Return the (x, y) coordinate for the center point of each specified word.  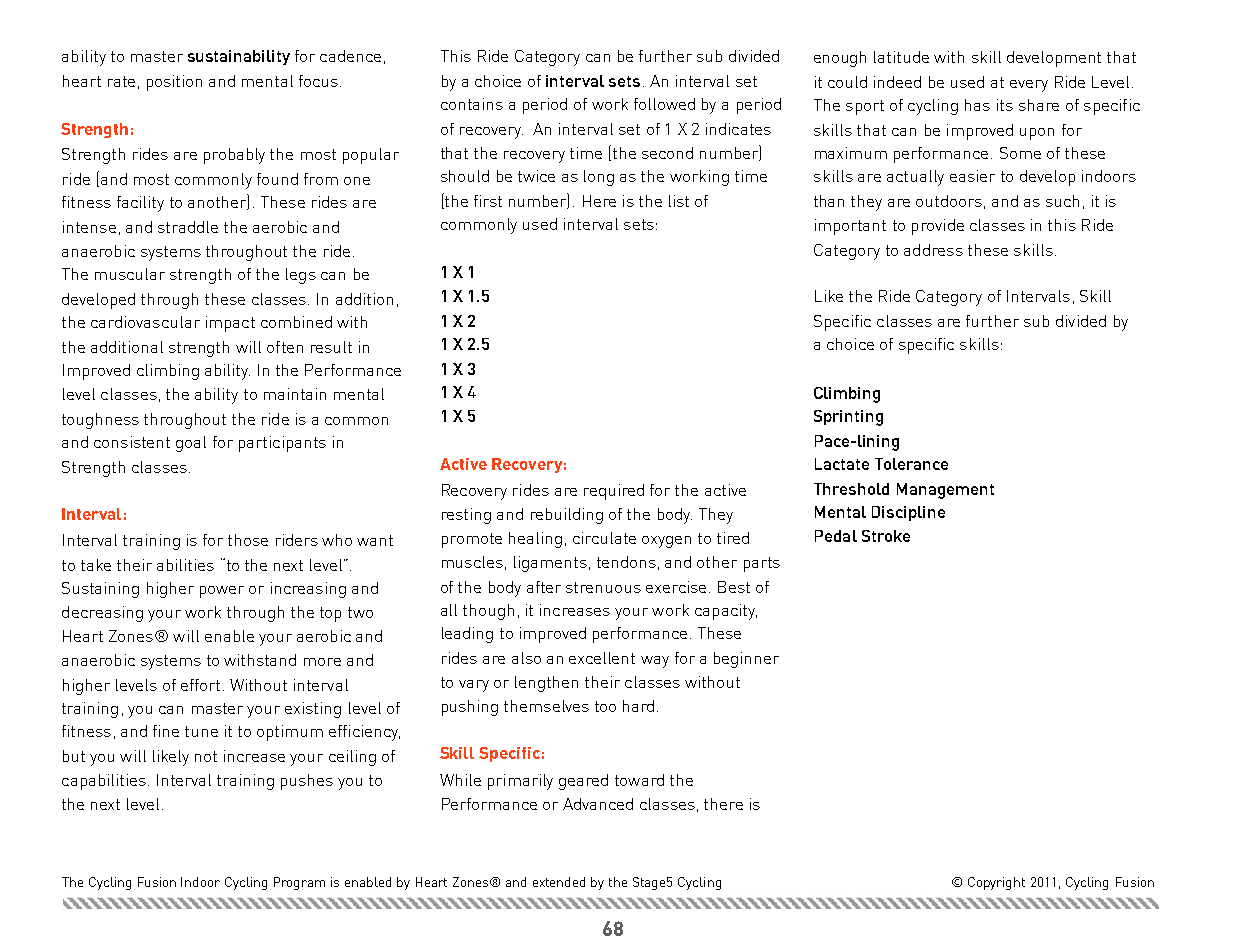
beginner (746, 660)
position (174, 83)
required (614, 492)
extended (559, 882)
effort (200, 685)
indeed (897, 82)
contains (472, 104)
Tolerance (911, 464)
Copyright (996, 883)
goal (191, 444)
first (488, 201)
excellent (602, 658)
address (933, 250)
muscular (130, 274)
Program (299, 883)
